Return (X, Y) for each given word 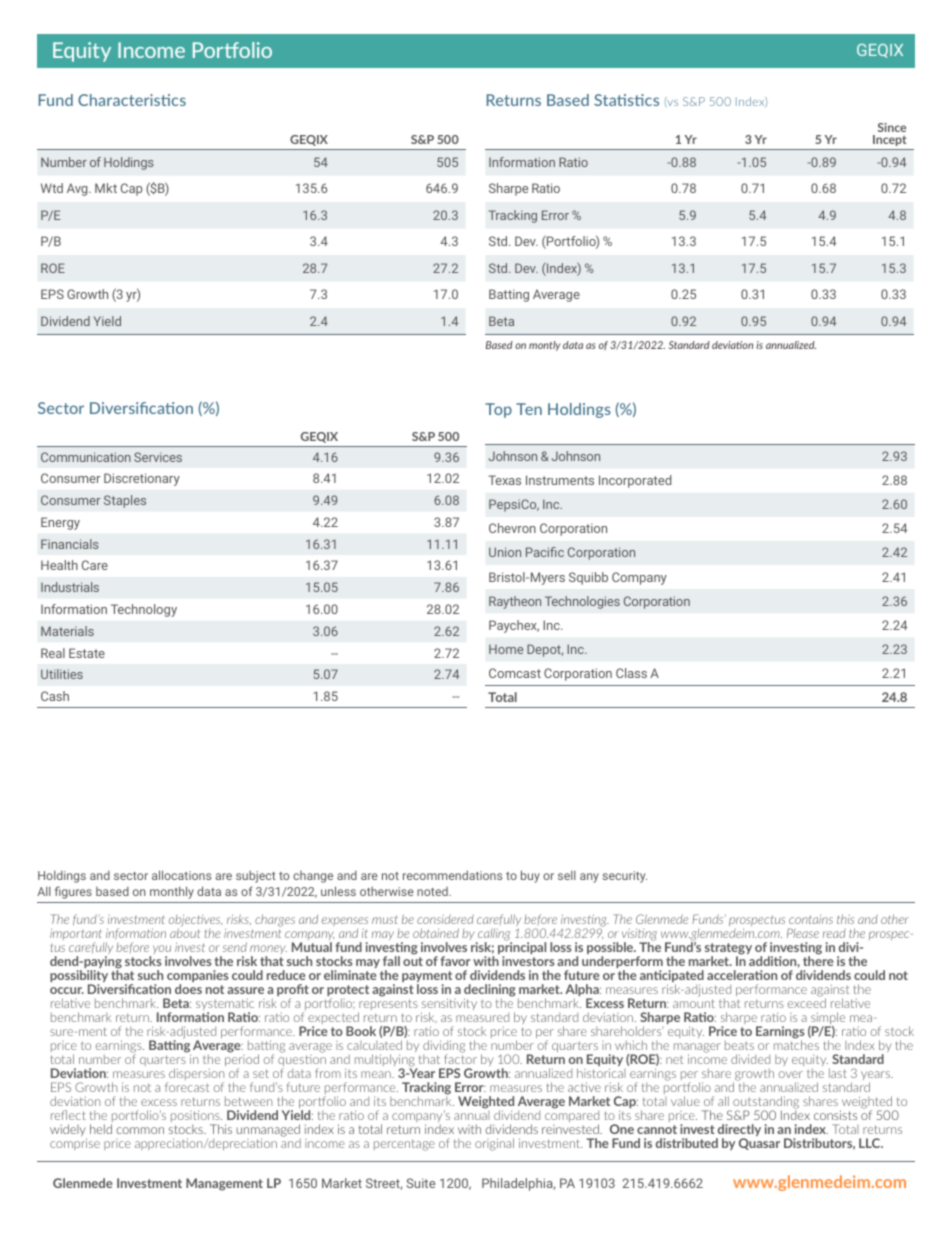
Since (892, 127)
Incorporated (635, 481)
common (140, 1130)
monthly (172, 892)
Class (631, 673)
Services (158, 457)
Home (506, 649)
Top (498, 410)
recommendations (452, 875)
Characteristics (132, 100)
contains (811, 919)
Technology (144, 610)
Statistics (626, 100)
